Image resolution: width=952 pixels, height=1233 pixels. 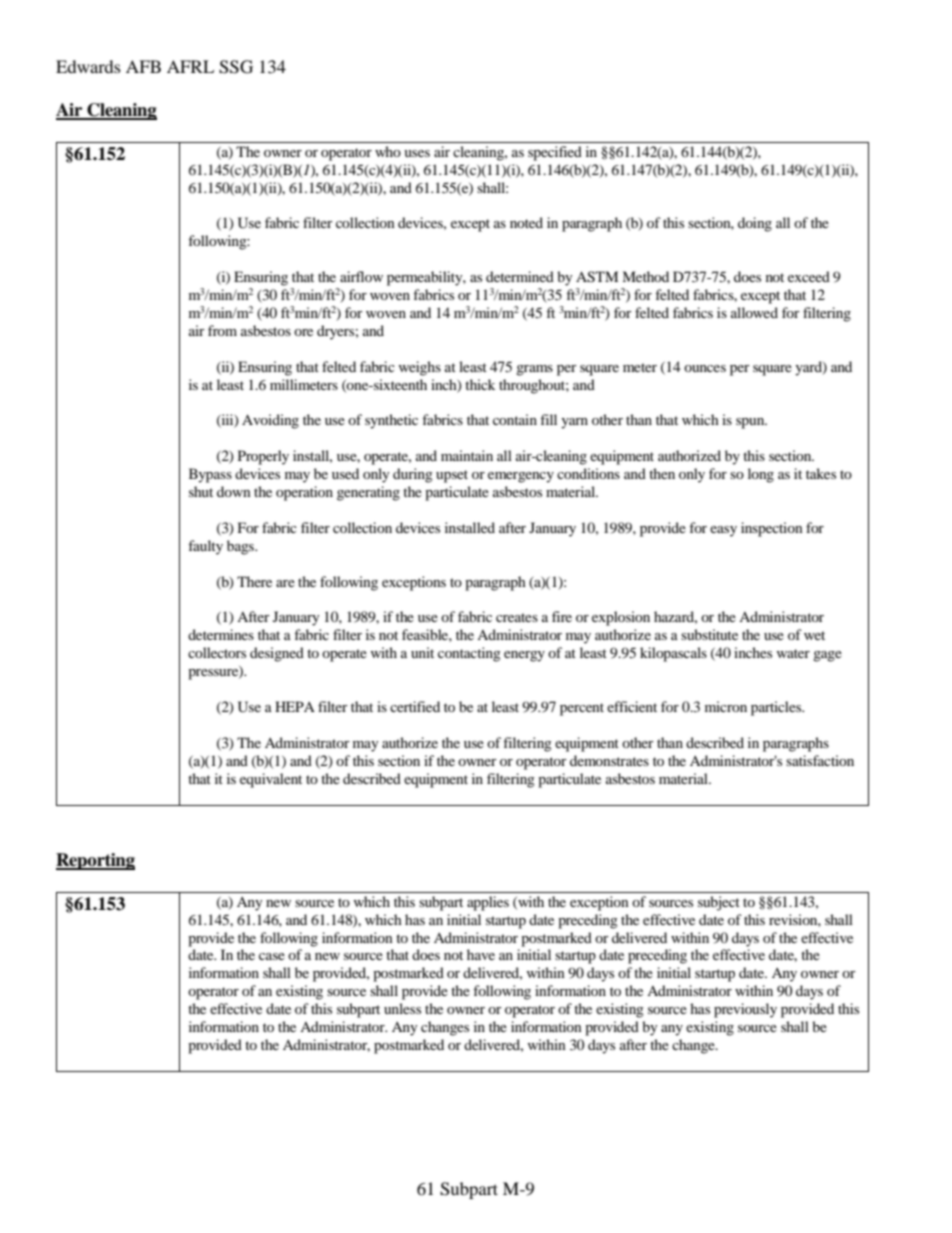 I want to click on uses, so click(x=417, y=153).
